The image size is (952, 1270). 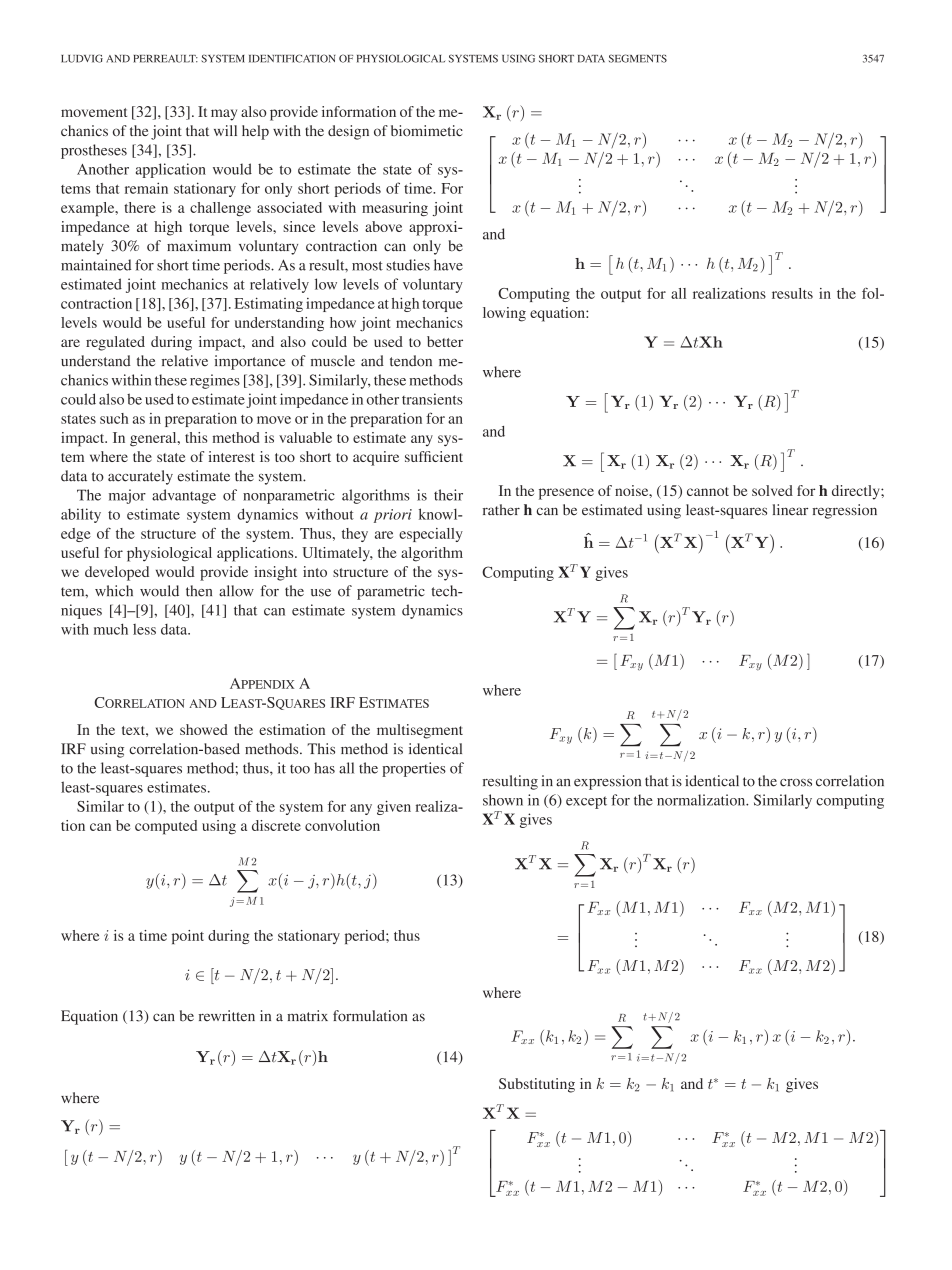 What do you see at coordinates (427, 130) in the screenshot?
I see `biomimetic` at bounding box center [427, 130].
